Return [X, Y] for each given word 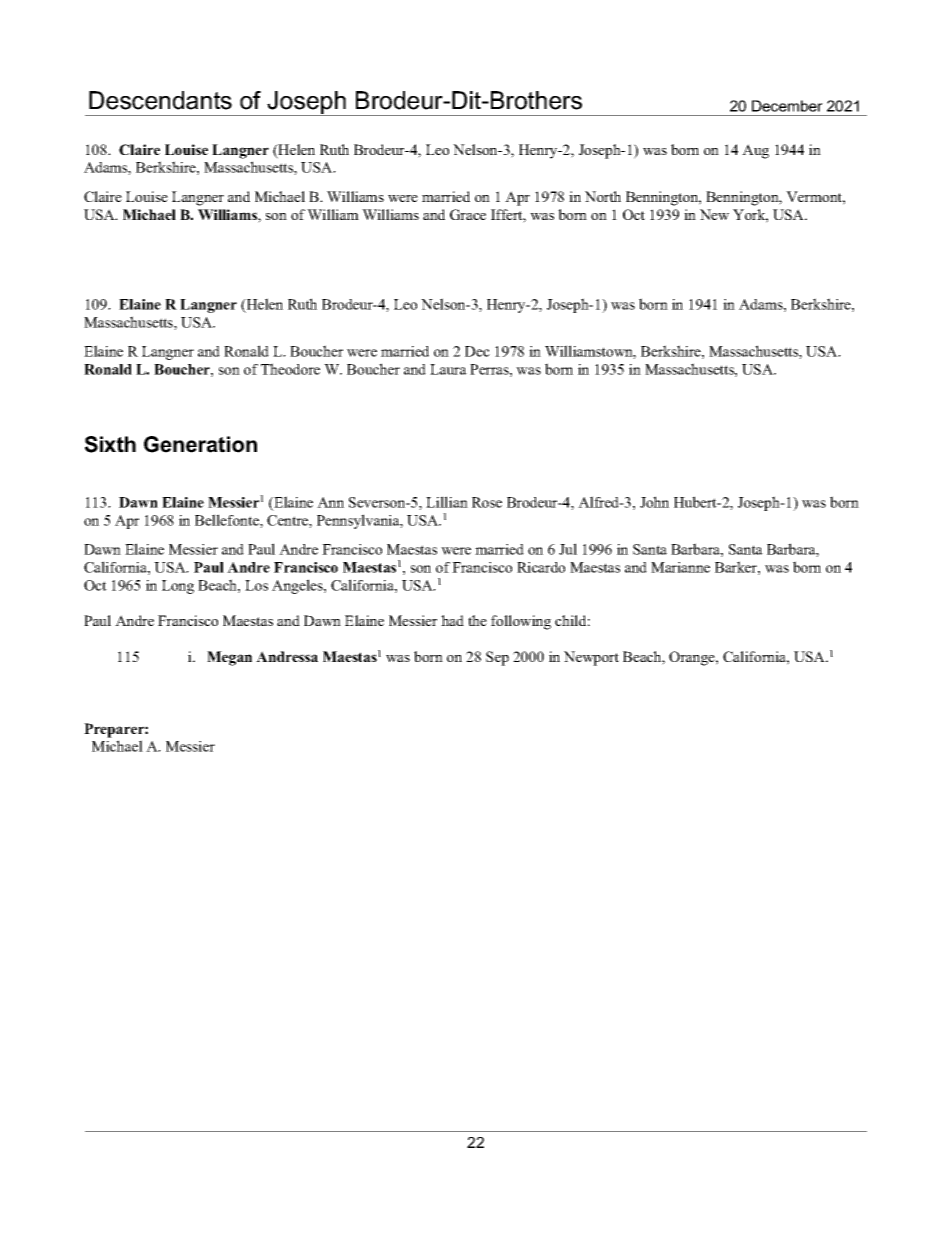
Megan [229, 658]
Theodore [290, 369]
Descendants [160, 100]
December [787, 106]
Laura [448, 369]
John [654, 502]
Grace [468, 214]
